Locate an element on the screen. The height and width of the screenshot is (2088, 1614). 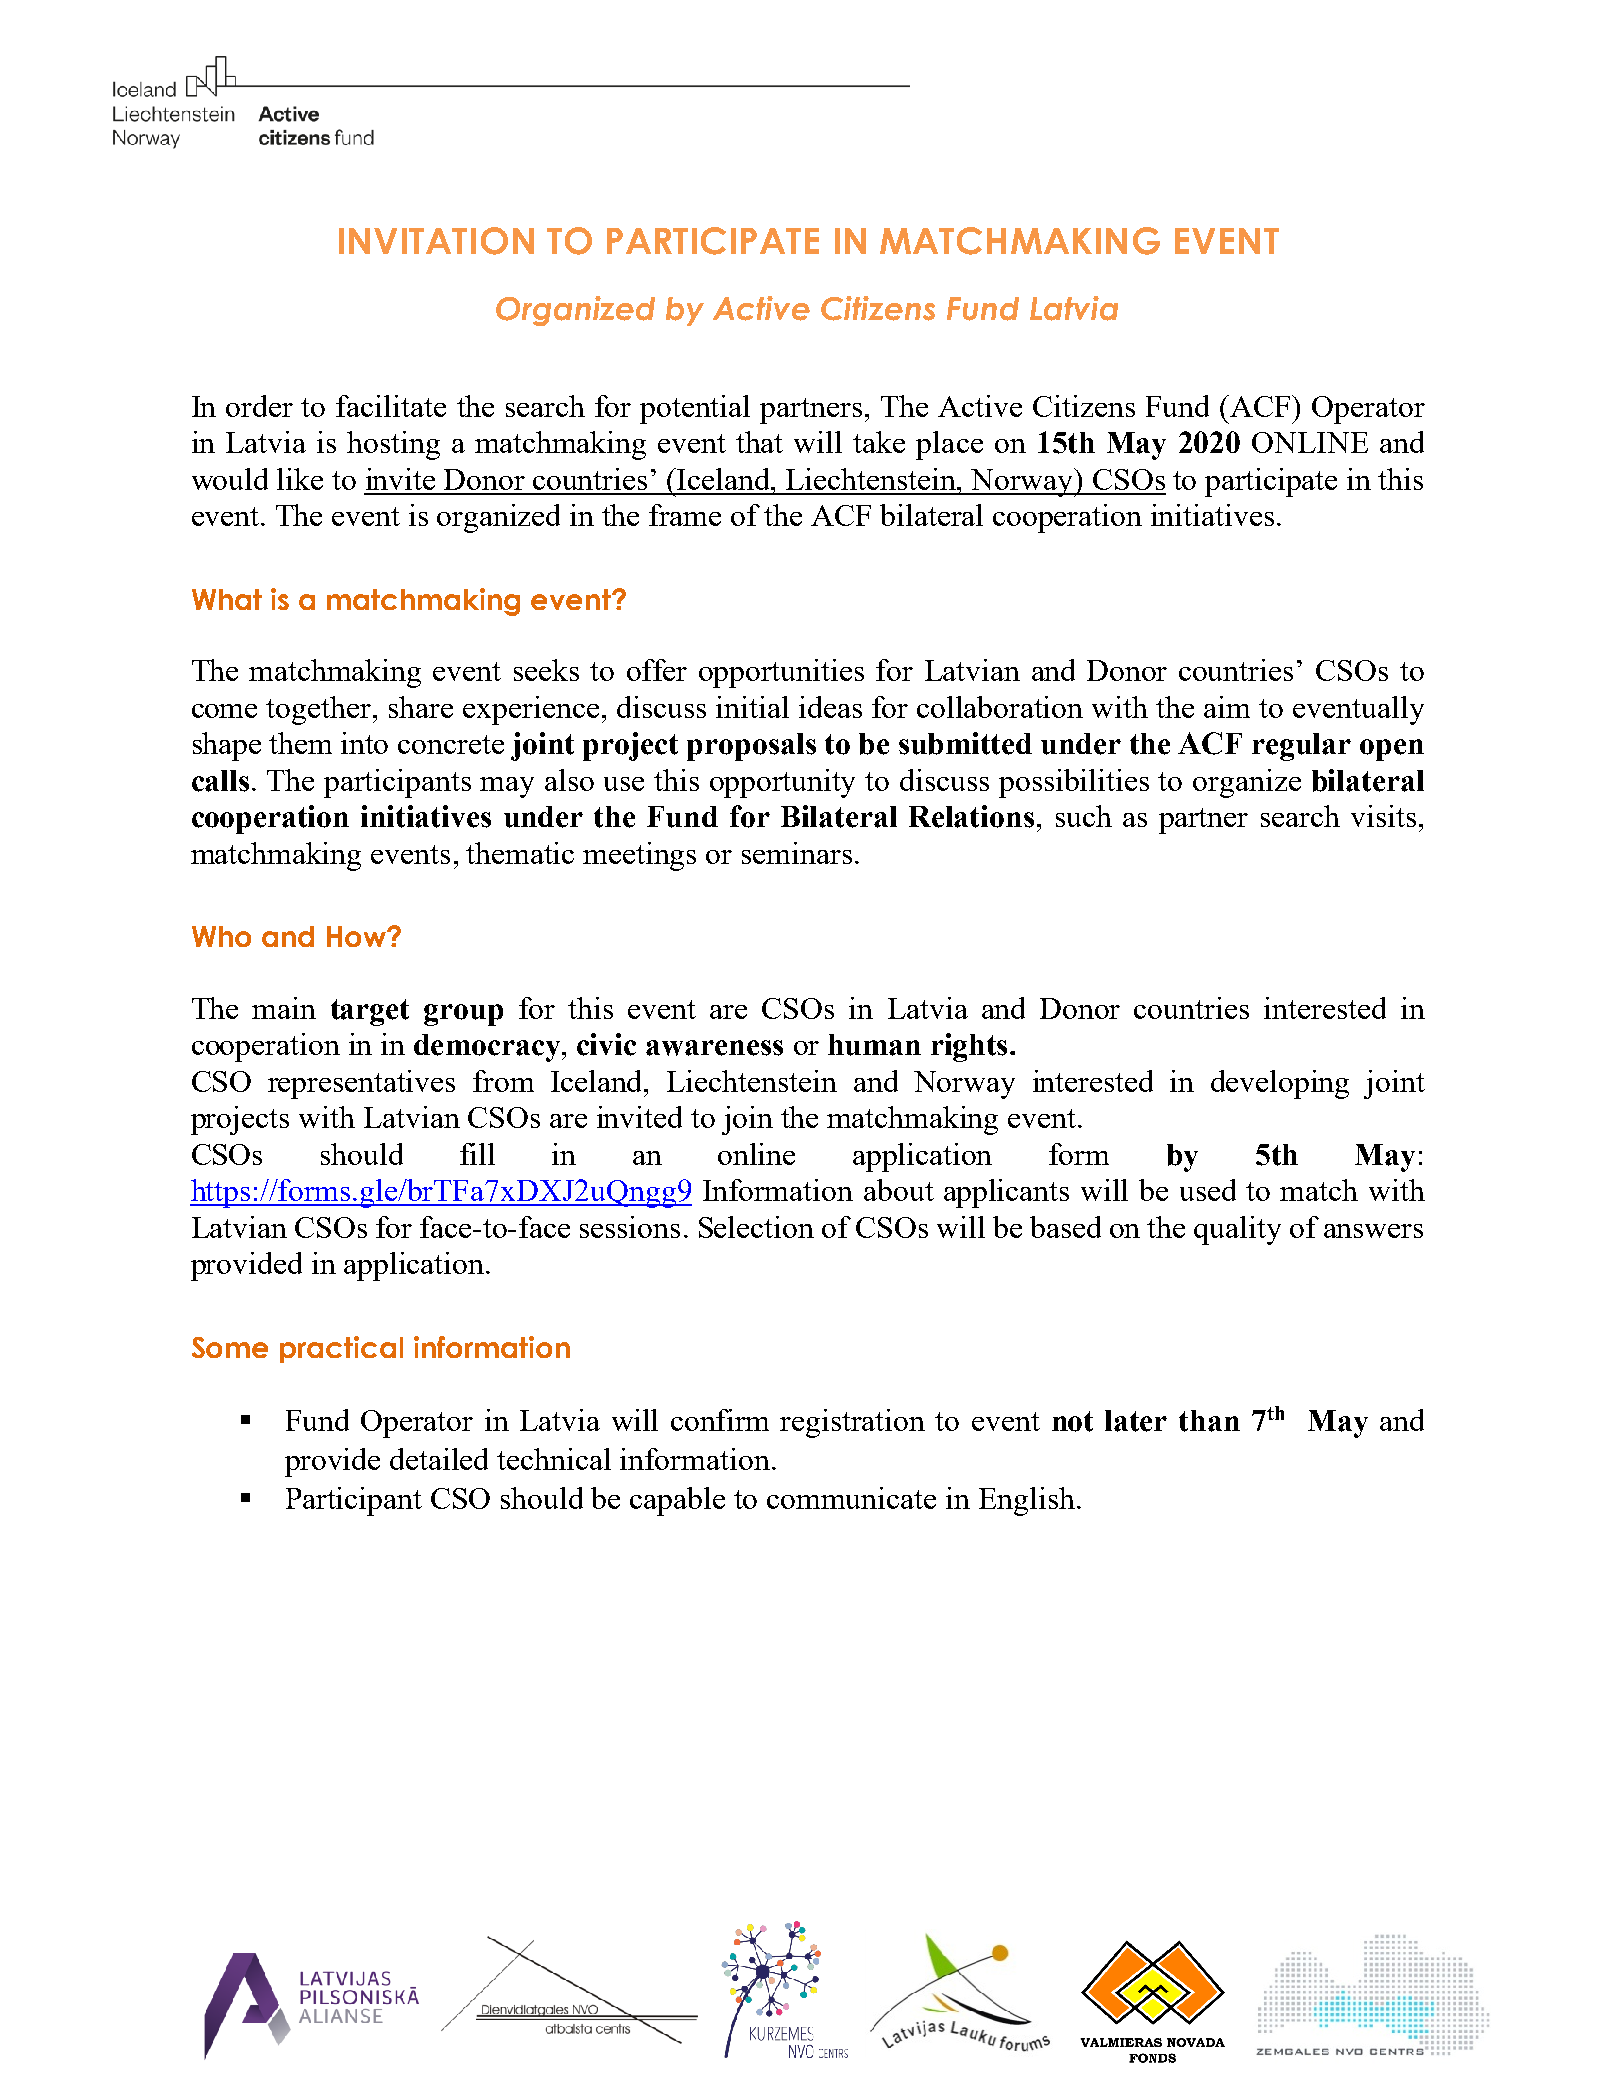
potential is located at coordinates (695, 409).
